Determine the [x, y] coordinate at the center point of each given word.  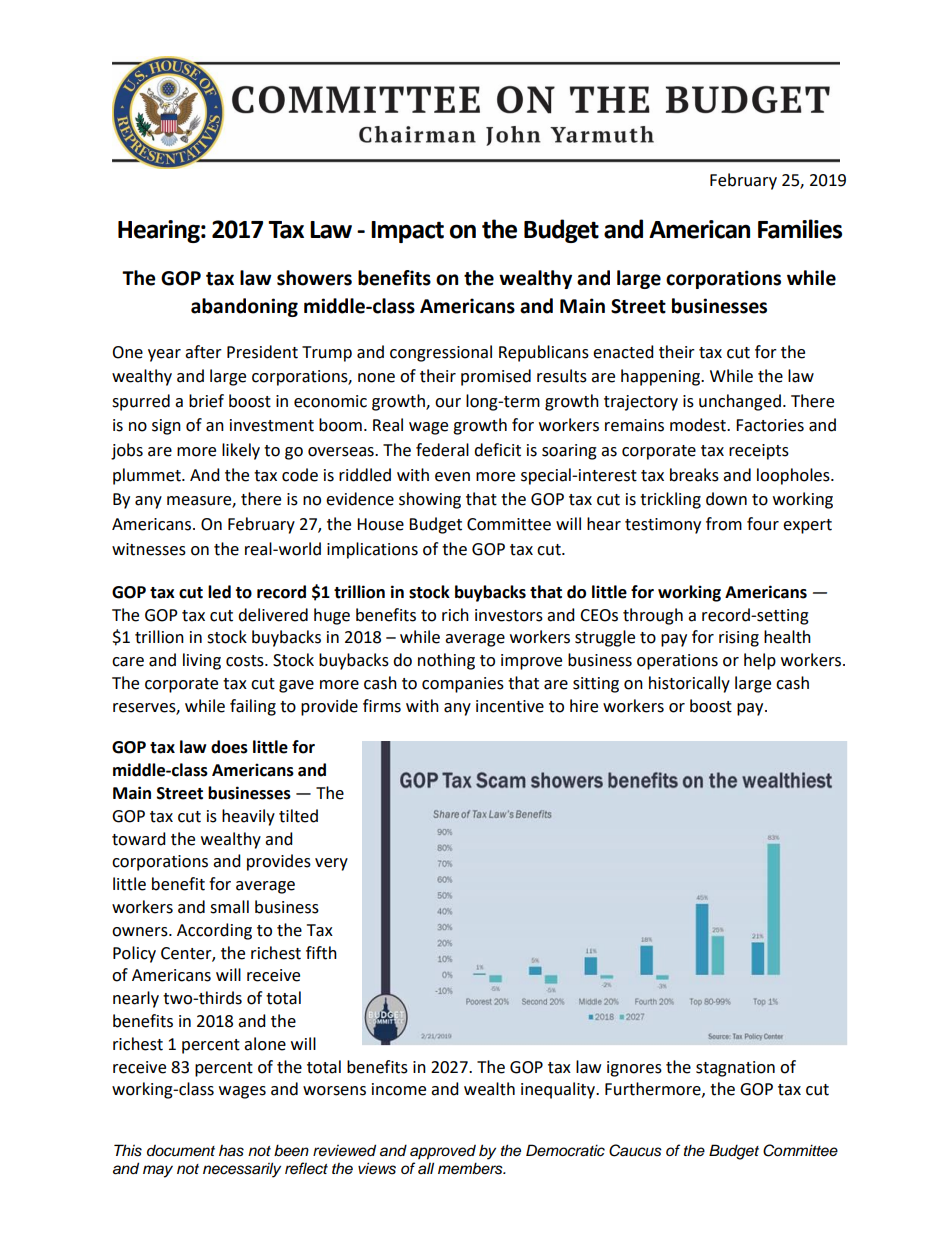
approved [443, 1152]
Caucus [635, 1150]
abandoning [244, 307]
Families [800, 229]
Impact [407, 232]
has [231, 1151]
